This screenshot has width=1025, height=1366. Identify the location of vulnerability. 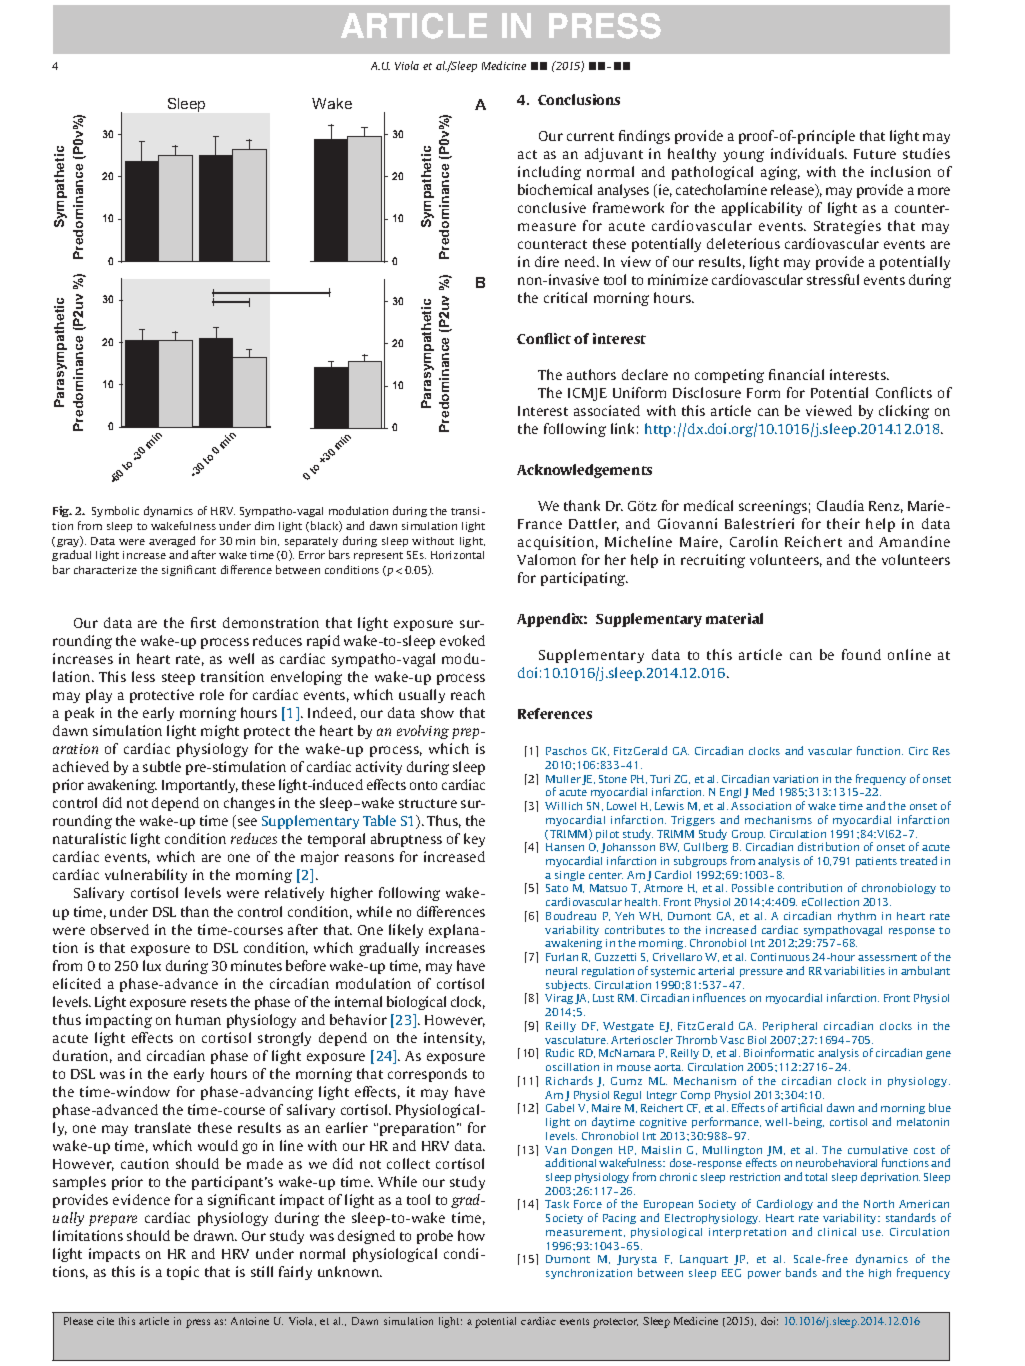
(146, 876).
